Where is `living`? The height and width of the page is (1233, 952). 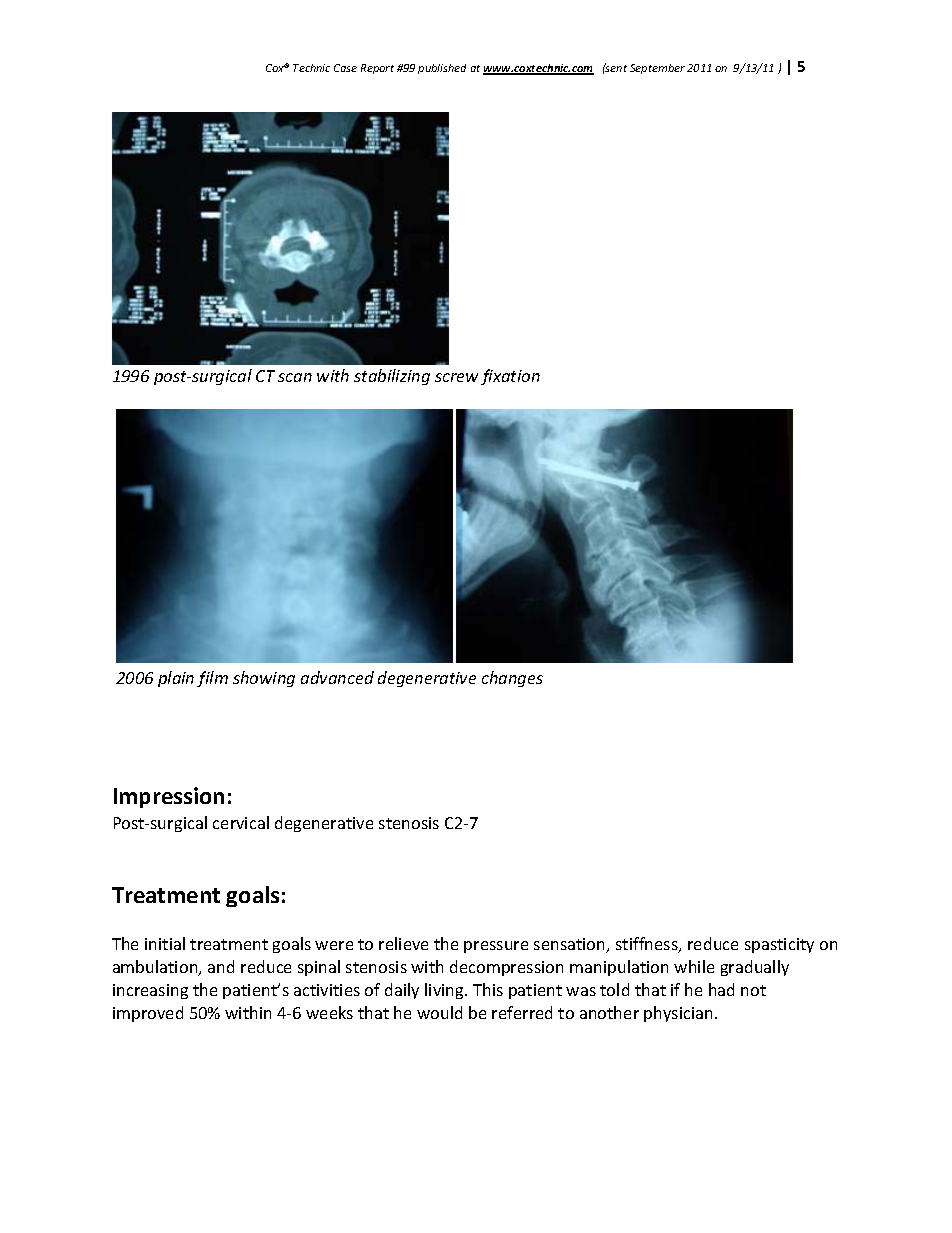 living is located at coordinates (445, 991).
